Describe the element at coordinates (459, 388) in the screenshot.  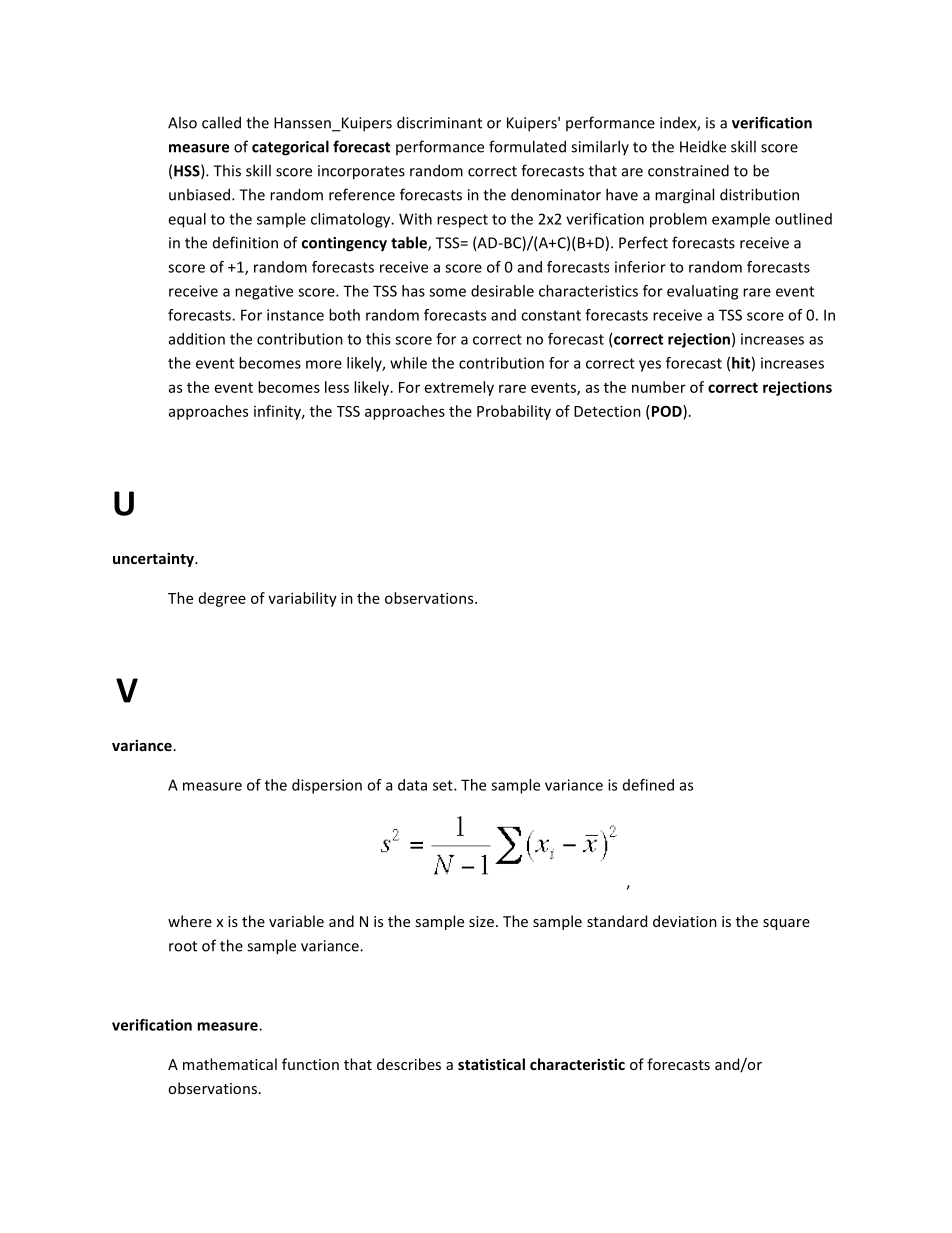
I see `extremely` at that location.
